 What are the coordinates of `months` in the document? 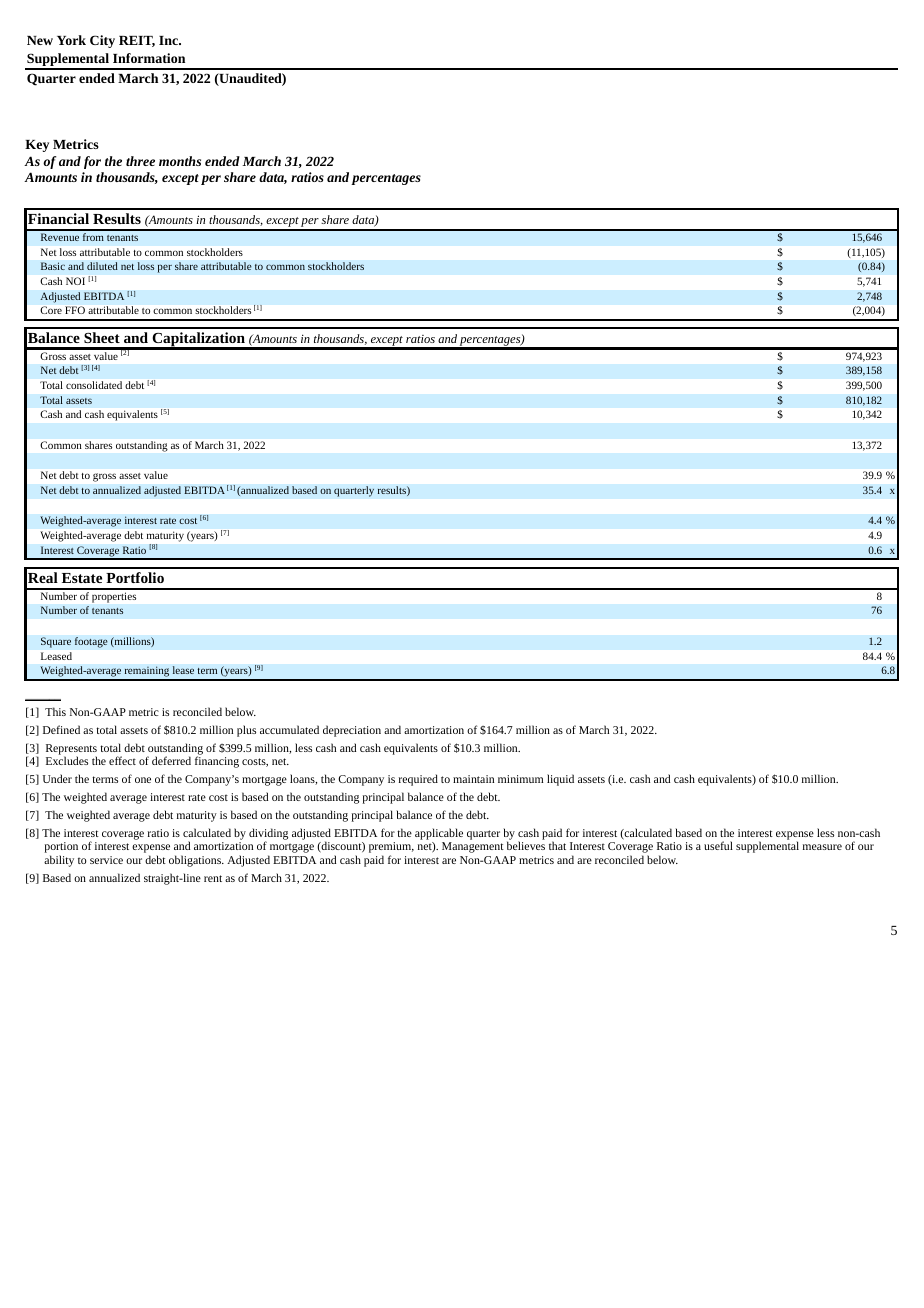 It's located at (180, 161).
